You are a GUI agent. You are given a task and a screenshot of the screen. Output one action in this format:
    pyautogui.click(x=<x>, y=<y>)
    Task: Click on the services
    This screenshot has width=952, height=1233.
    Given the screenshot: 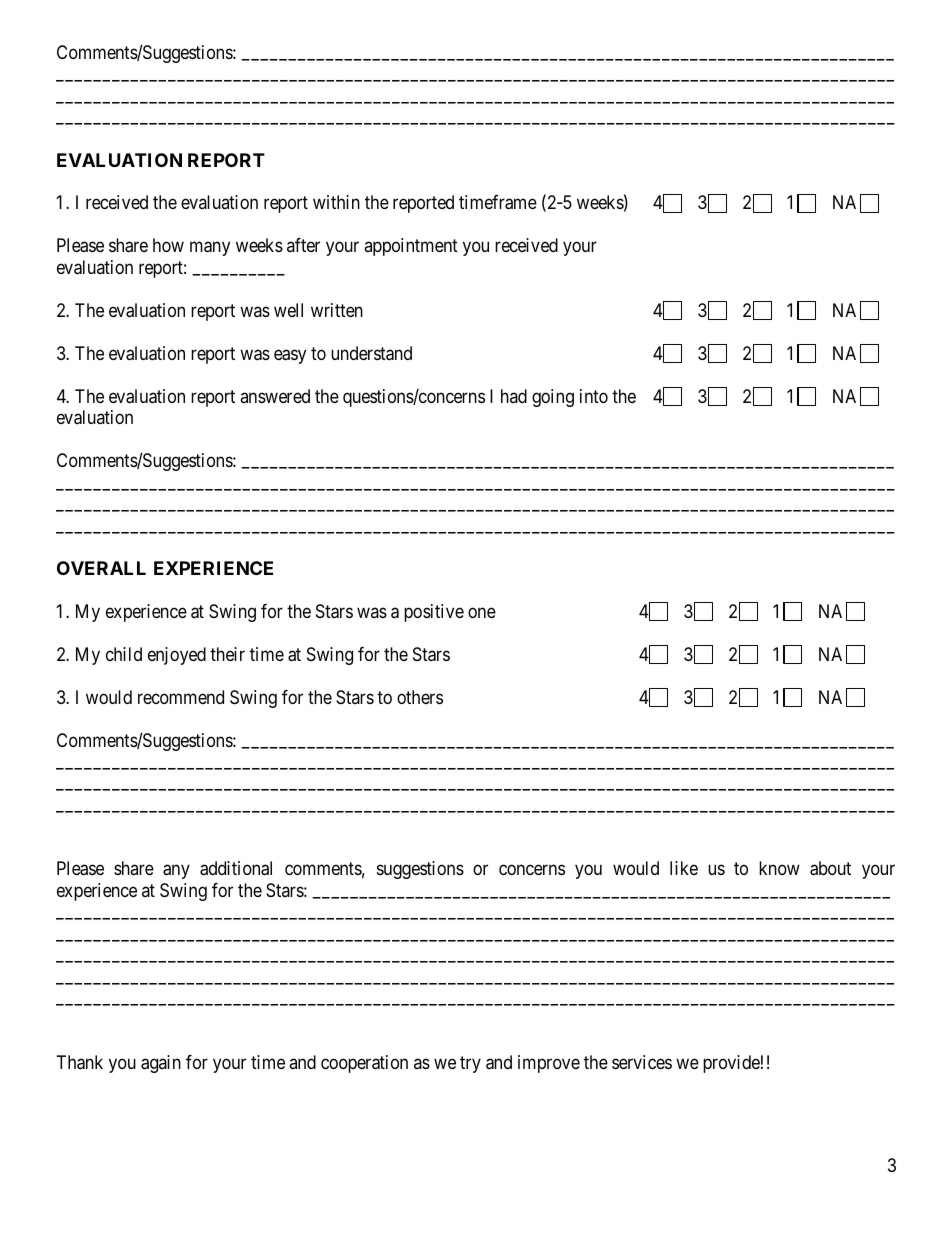 What is the action you would take?
    pyautogui.click(x=642, y=1062)
